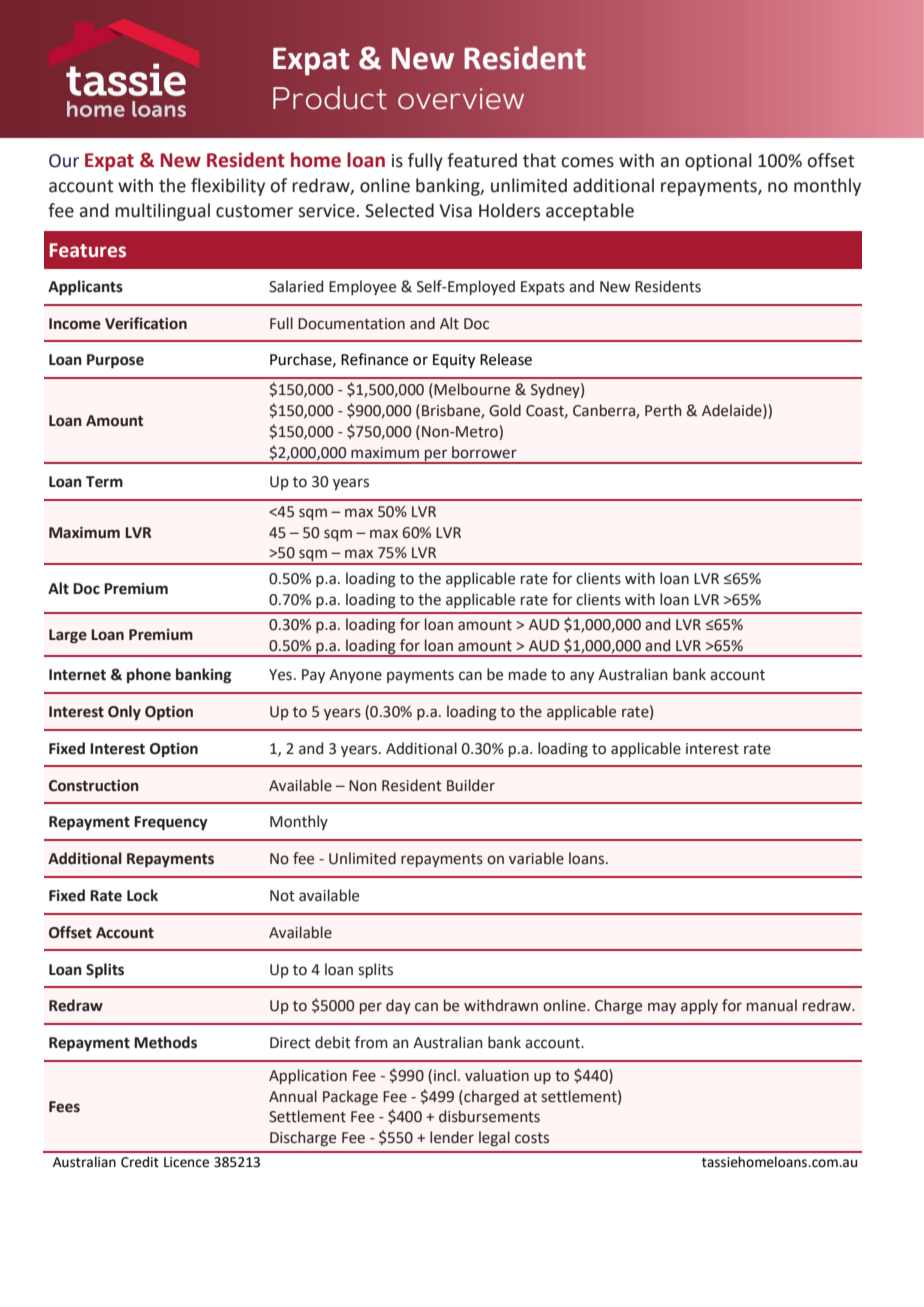 This document has height=1307, width=924. I want to click on Lock, so click(142, 895).
